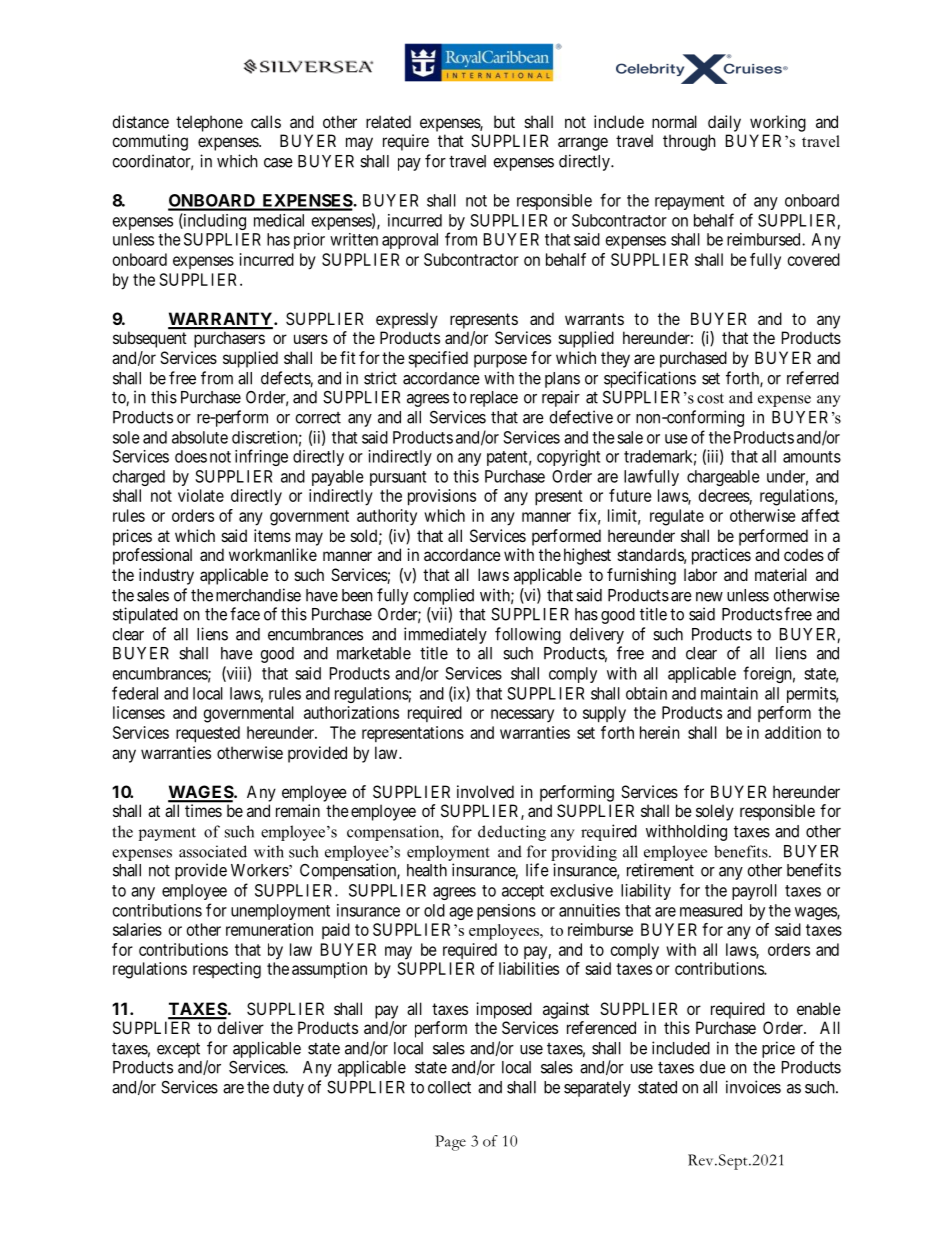 Image resolution: width=952 pixels, height=1233 pixels. What do you see at coordinates (724, 123) in the document?
I see `daily` at bounding box center [724, 123].
